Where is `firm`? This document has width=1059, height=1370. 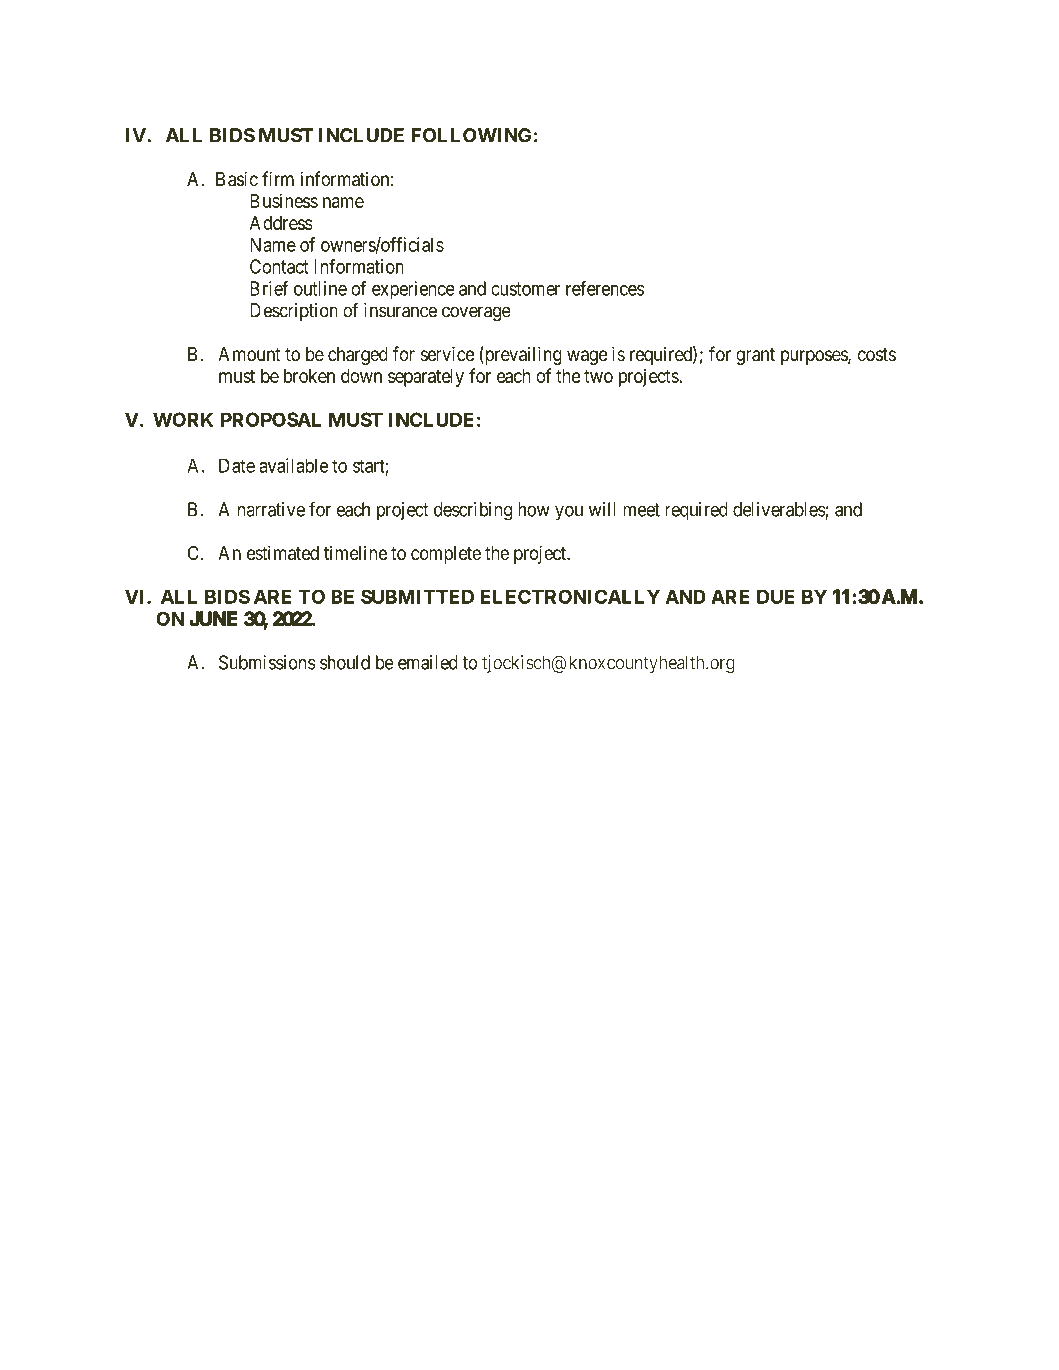
firm is located at coordinates (278, 178).
